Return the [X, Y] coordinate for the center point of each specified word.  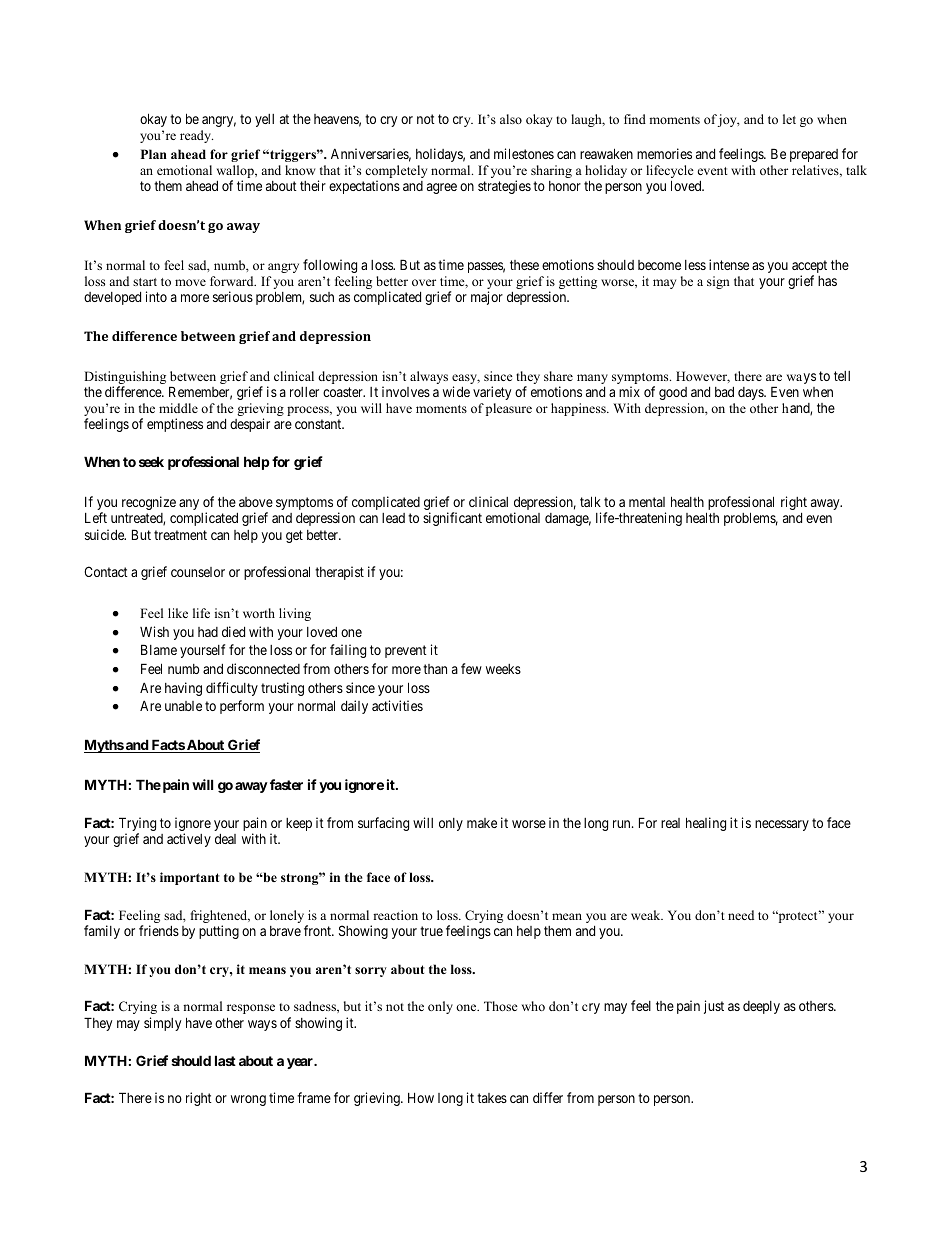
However [703, 377]
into [156, 296]
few [471, 668]
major [487, 298]
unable [183, 706]
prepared [814, 155]
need [741, 915]
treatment [180, 535]
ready [196, 136]
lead [393, 518]
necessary [782, 825]
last [225, 1060]
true [431, 931]
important [190, 878]
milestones [524, 153]
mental [647, 502]
